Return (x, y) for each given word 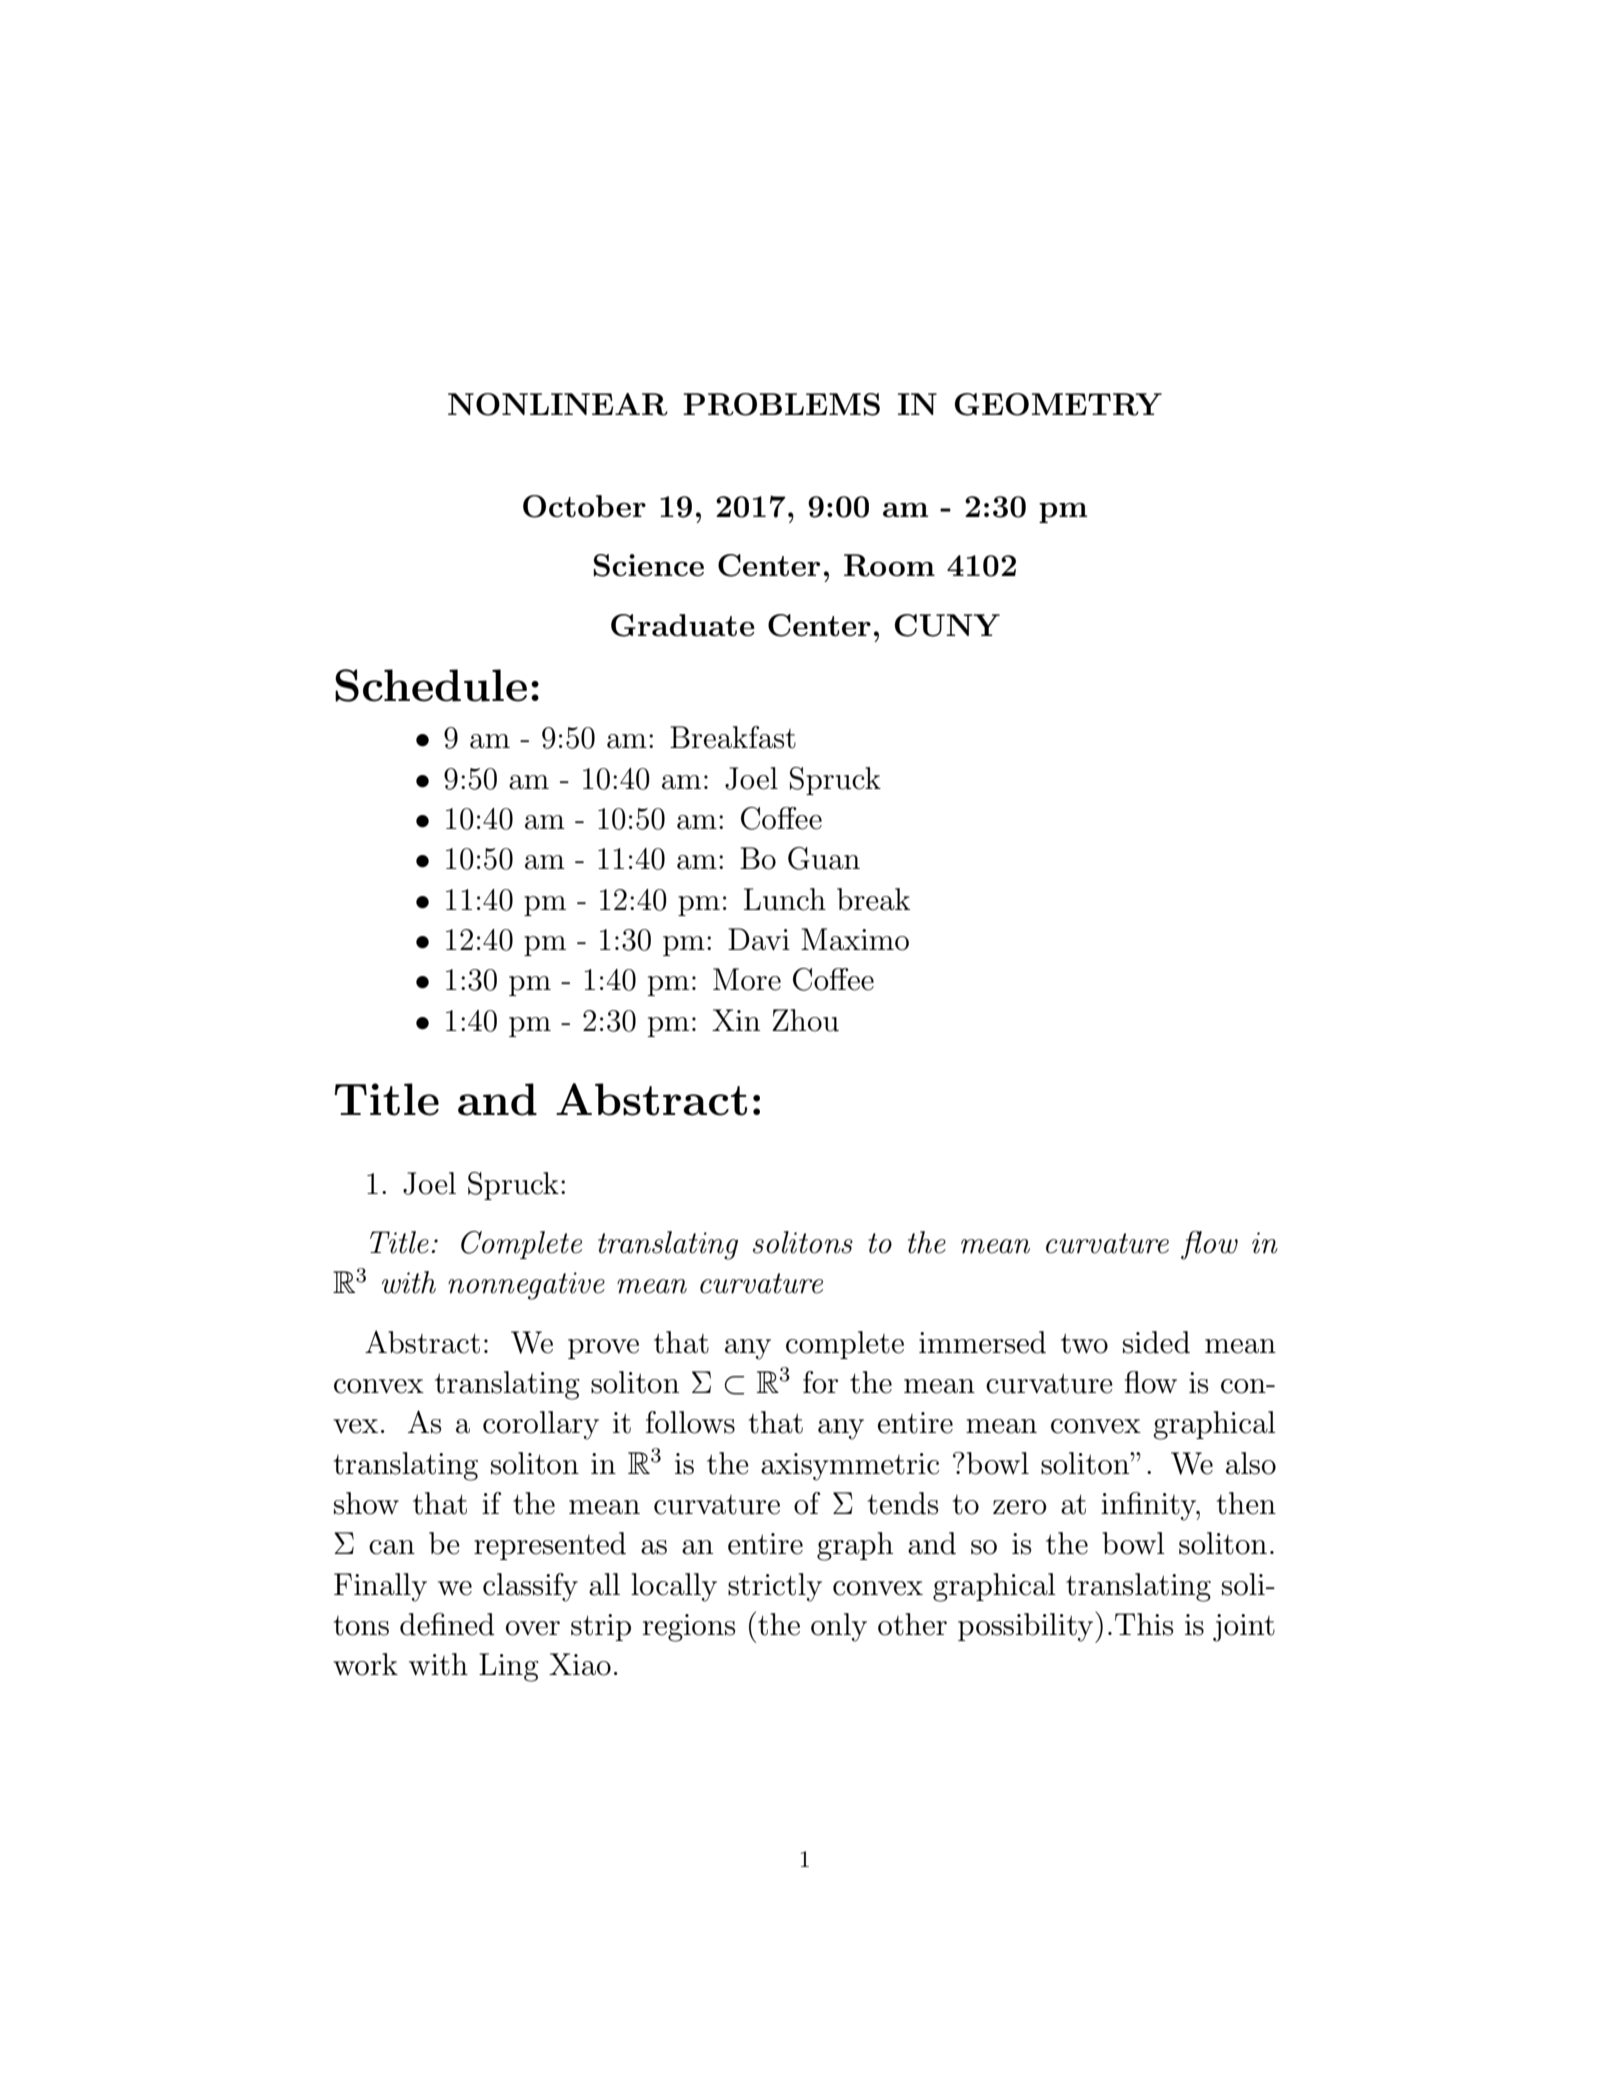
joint (1244, 1628)
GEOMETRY (1058, 404)
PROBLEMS (781, 404)
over (533, 1628)
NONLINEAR (558, 404)
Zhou (805, 1020)
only (839, 1627)
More (747, 979)
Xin (736, 1020)
